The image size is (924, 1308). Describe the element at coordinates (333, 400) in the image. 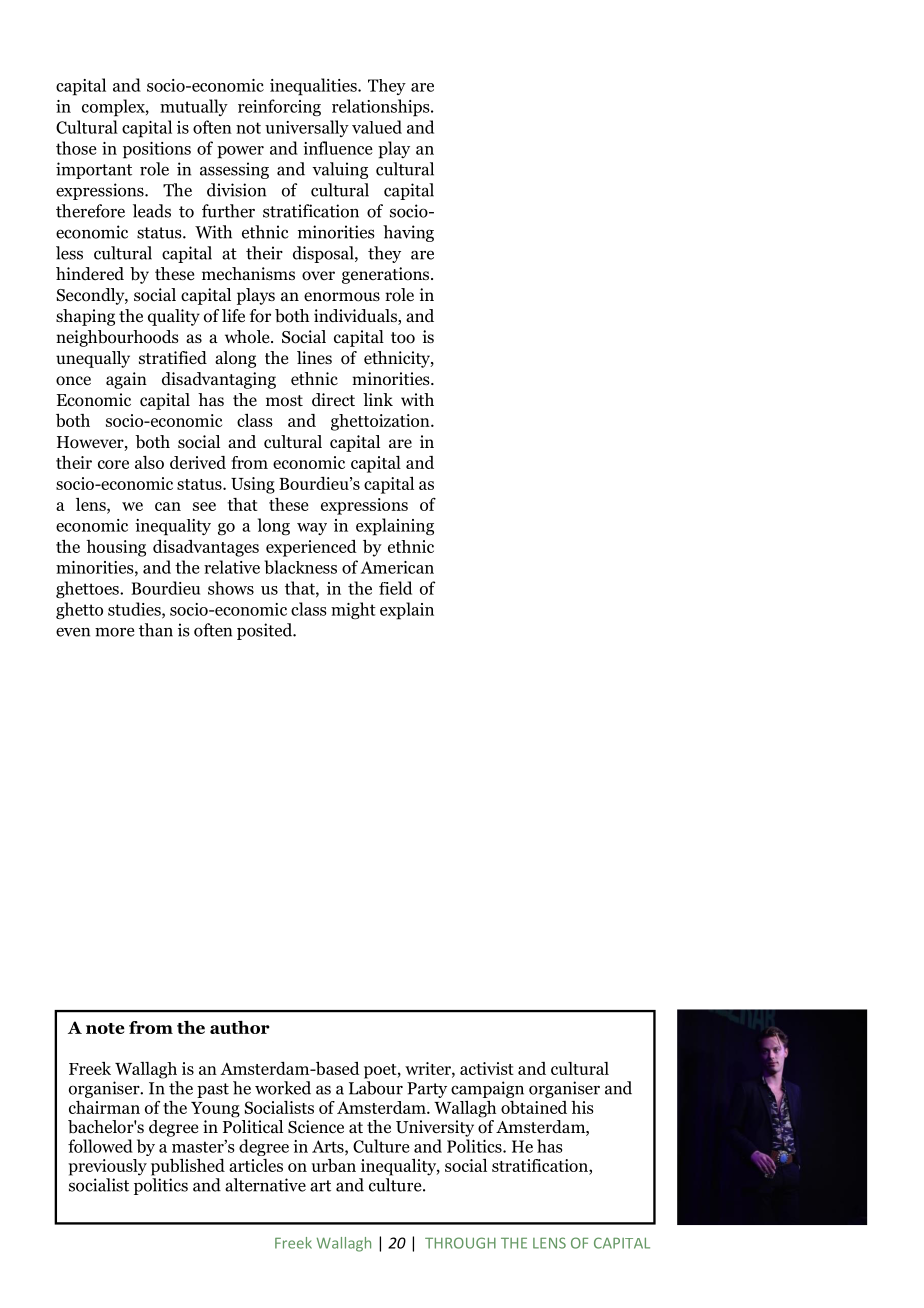

I see `direct` at that location.
